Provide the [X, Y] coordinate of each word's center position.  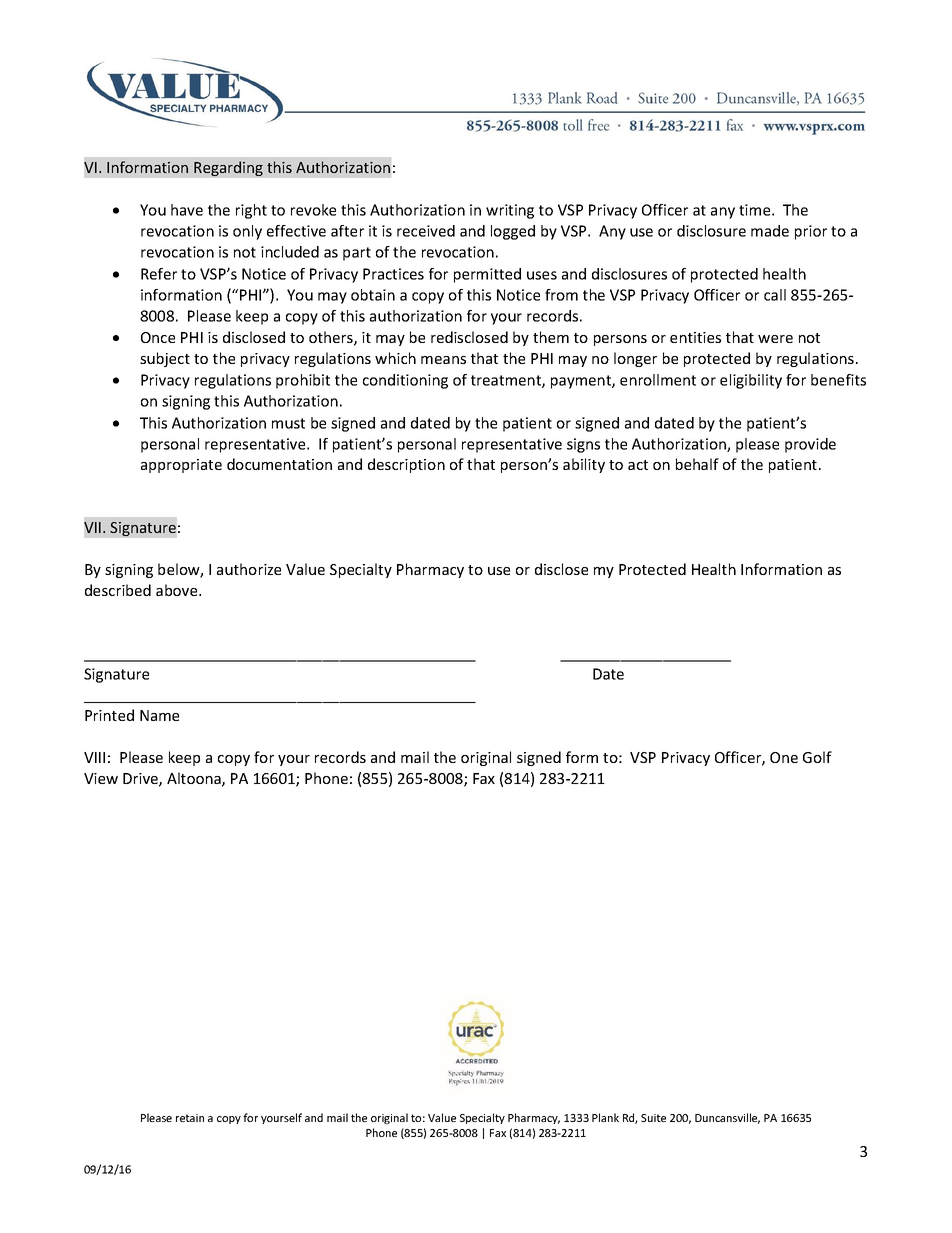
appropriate [181, 466]
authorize [249, 569]
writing [510, 211]
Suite [653, 1118]
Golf [817, 757]
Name [159, 715]
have [187, 210]
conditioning [405, 381]
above [178, 590]
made [770, 231]
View [101, 778]
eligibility [751, 381]
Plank [605, 1117]
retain [190, 1118]
